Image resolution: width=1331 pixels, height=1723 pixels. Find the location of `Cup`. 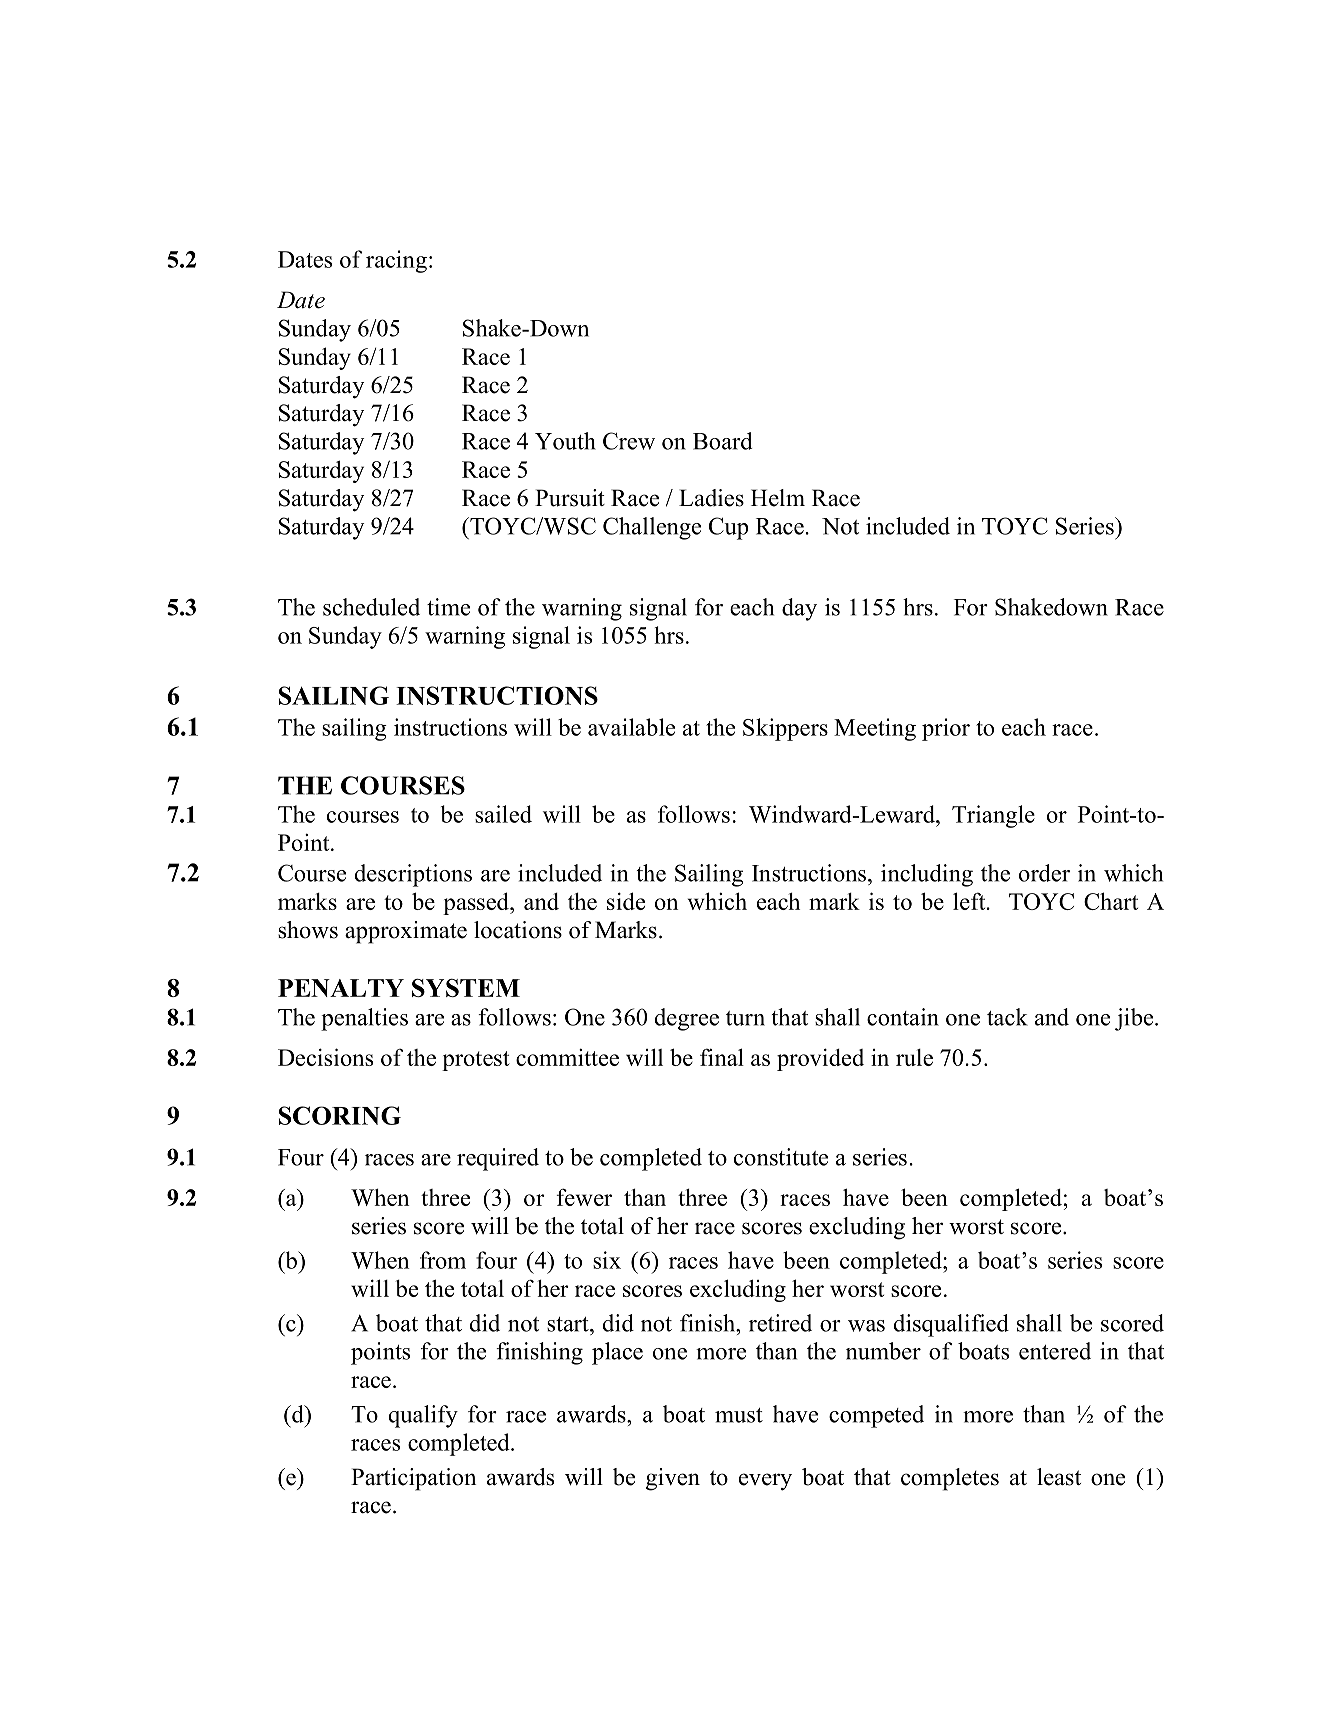

Cup is located at coordinates (728, 528).
